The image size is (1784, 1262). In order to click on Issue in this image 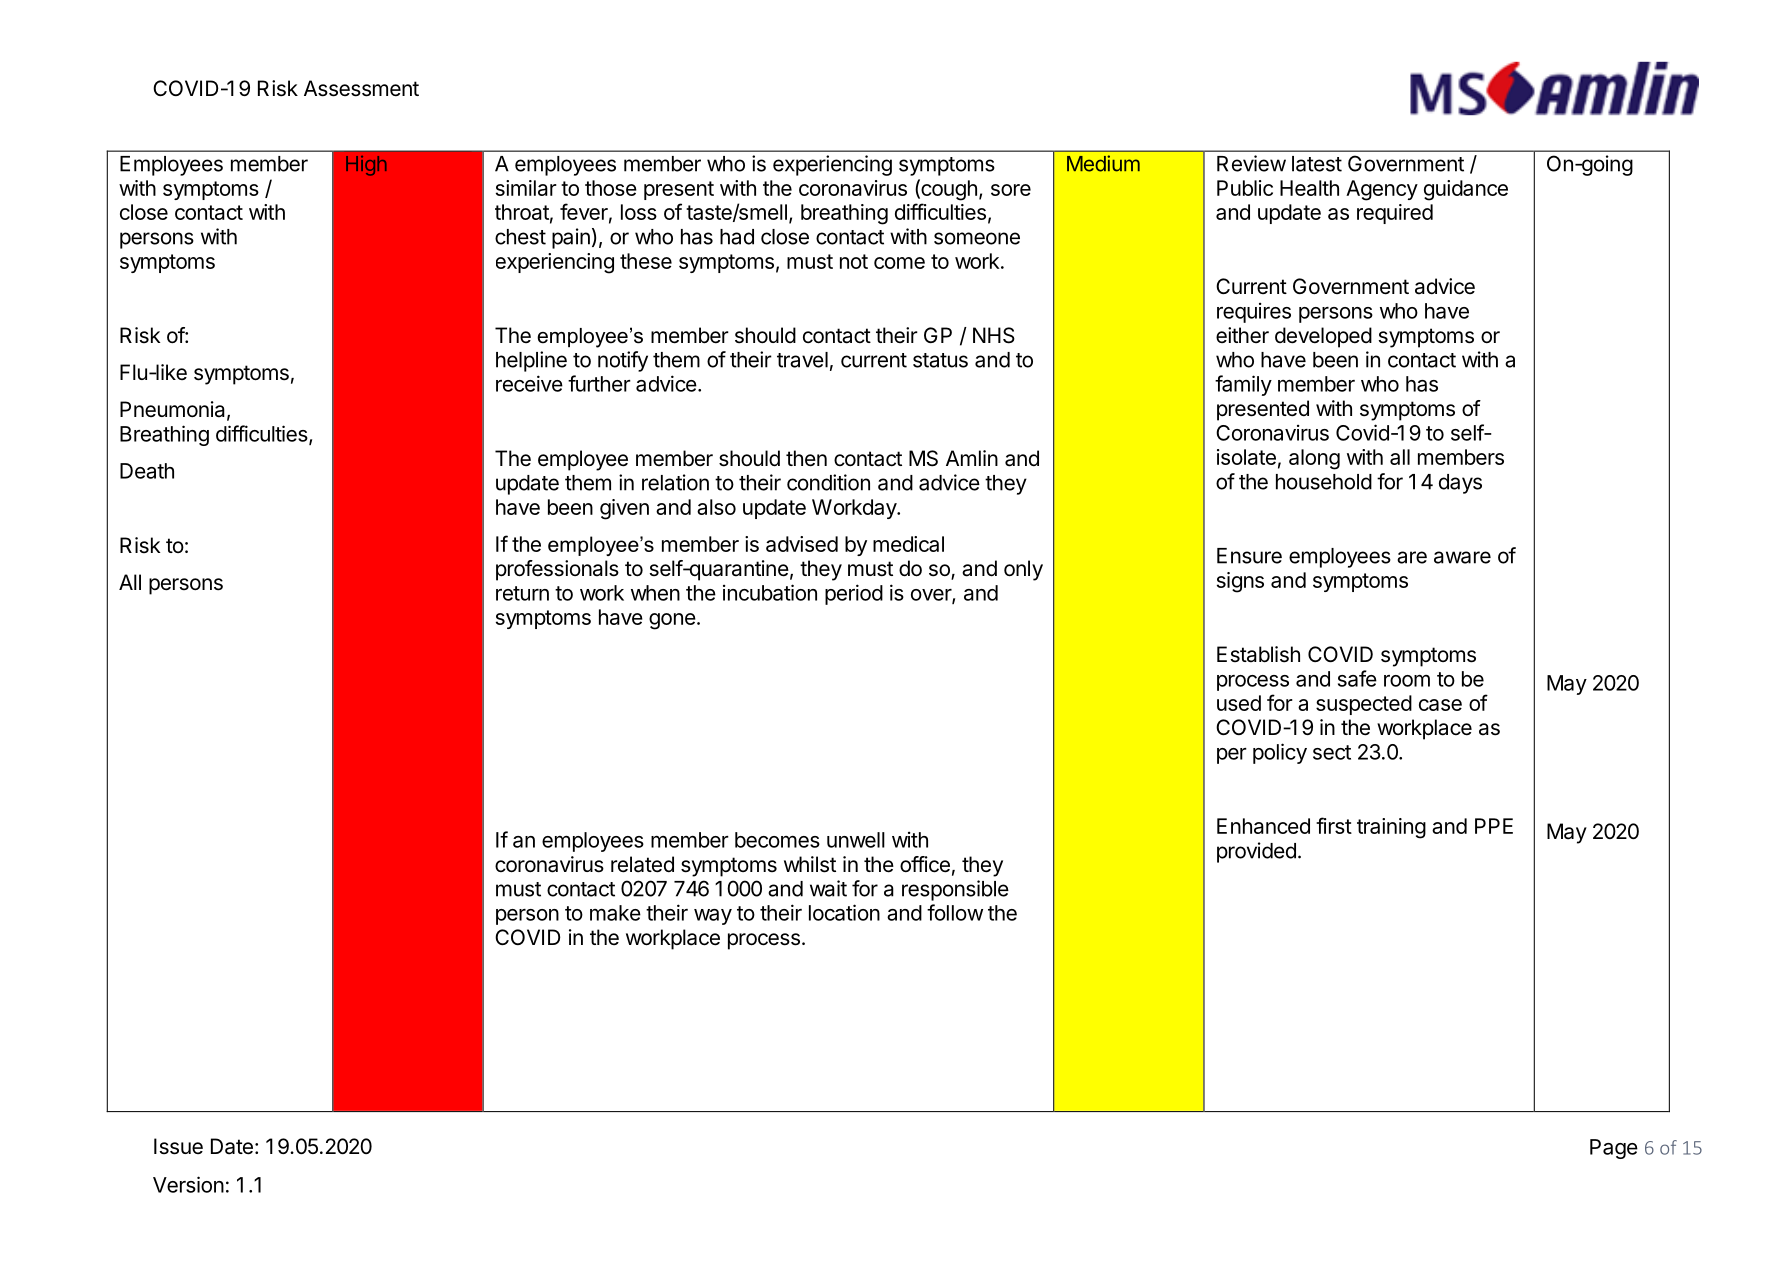, I will do `click(178, 1146)`.
